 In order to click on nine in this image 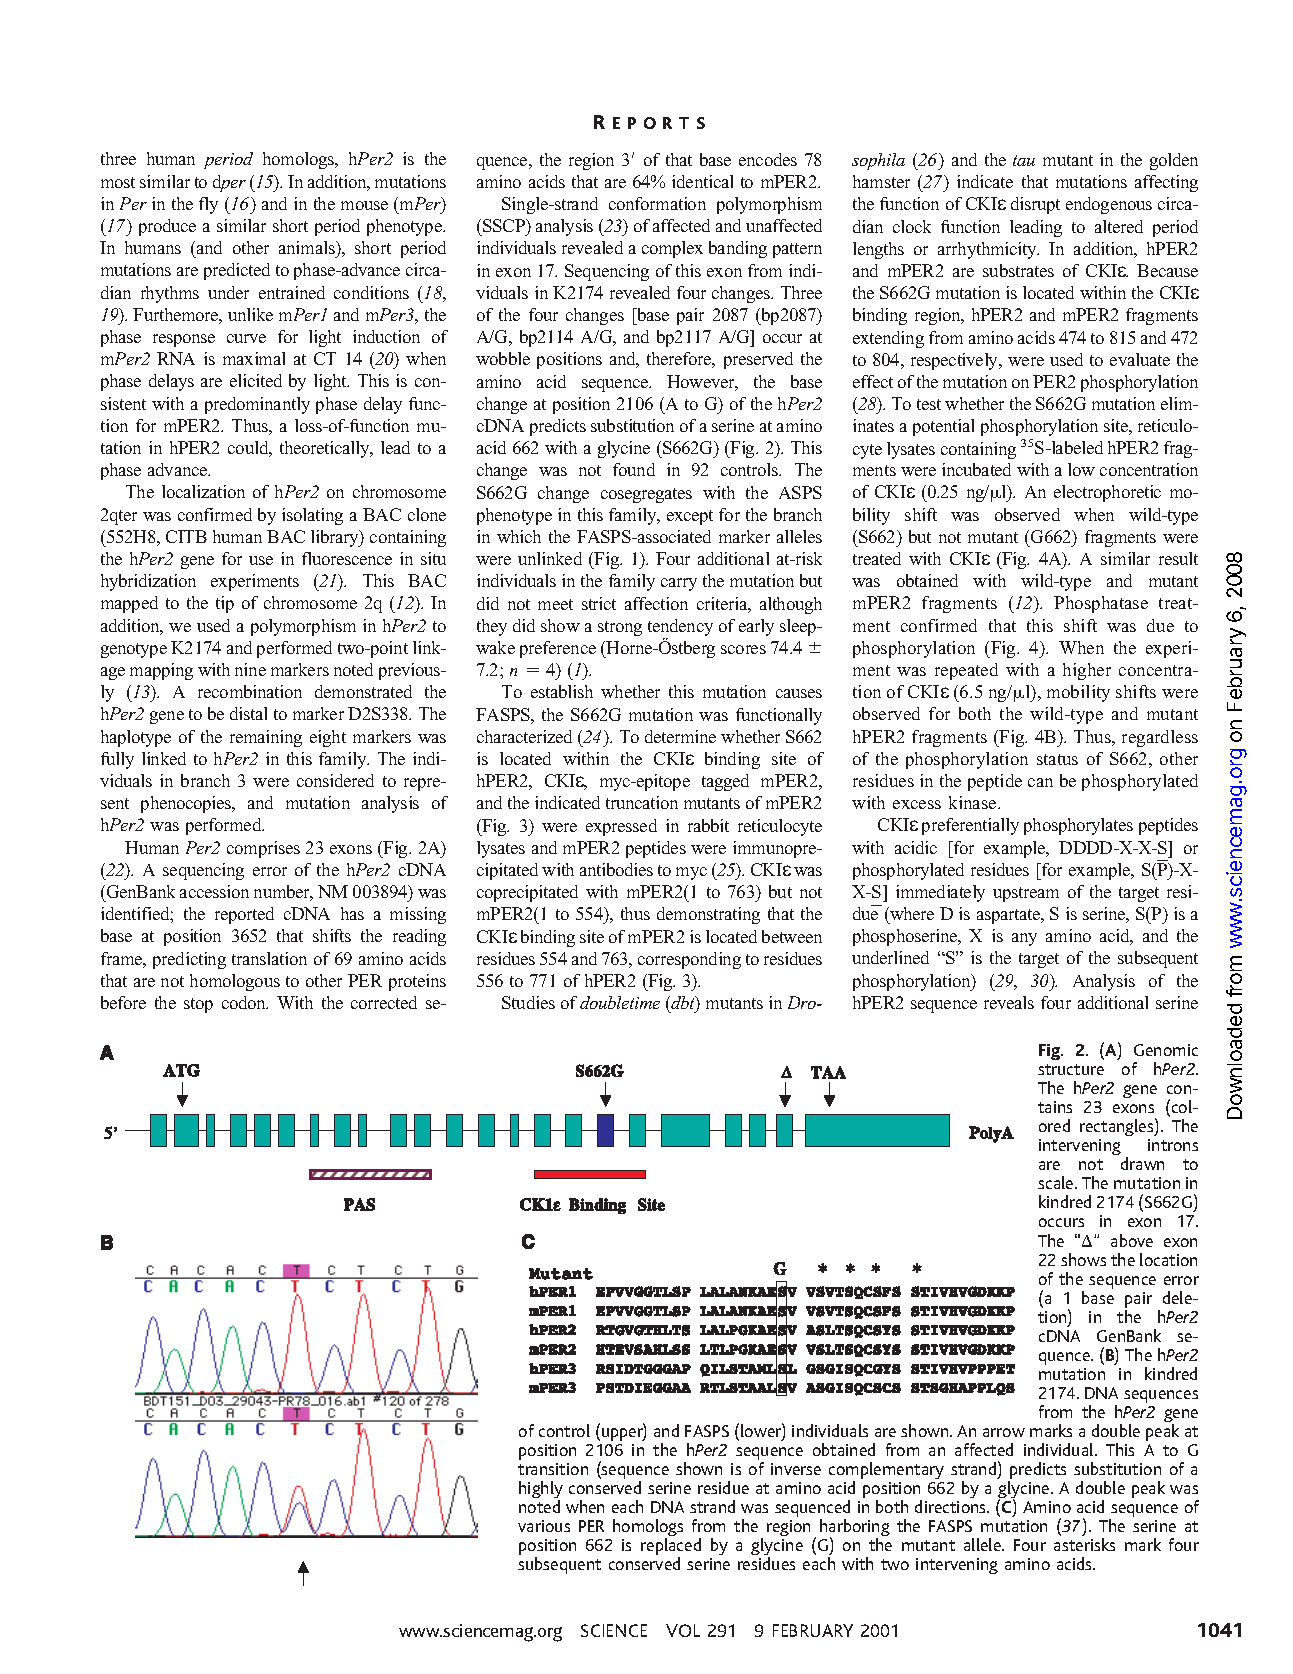, I will do `click(250, 669)`.
